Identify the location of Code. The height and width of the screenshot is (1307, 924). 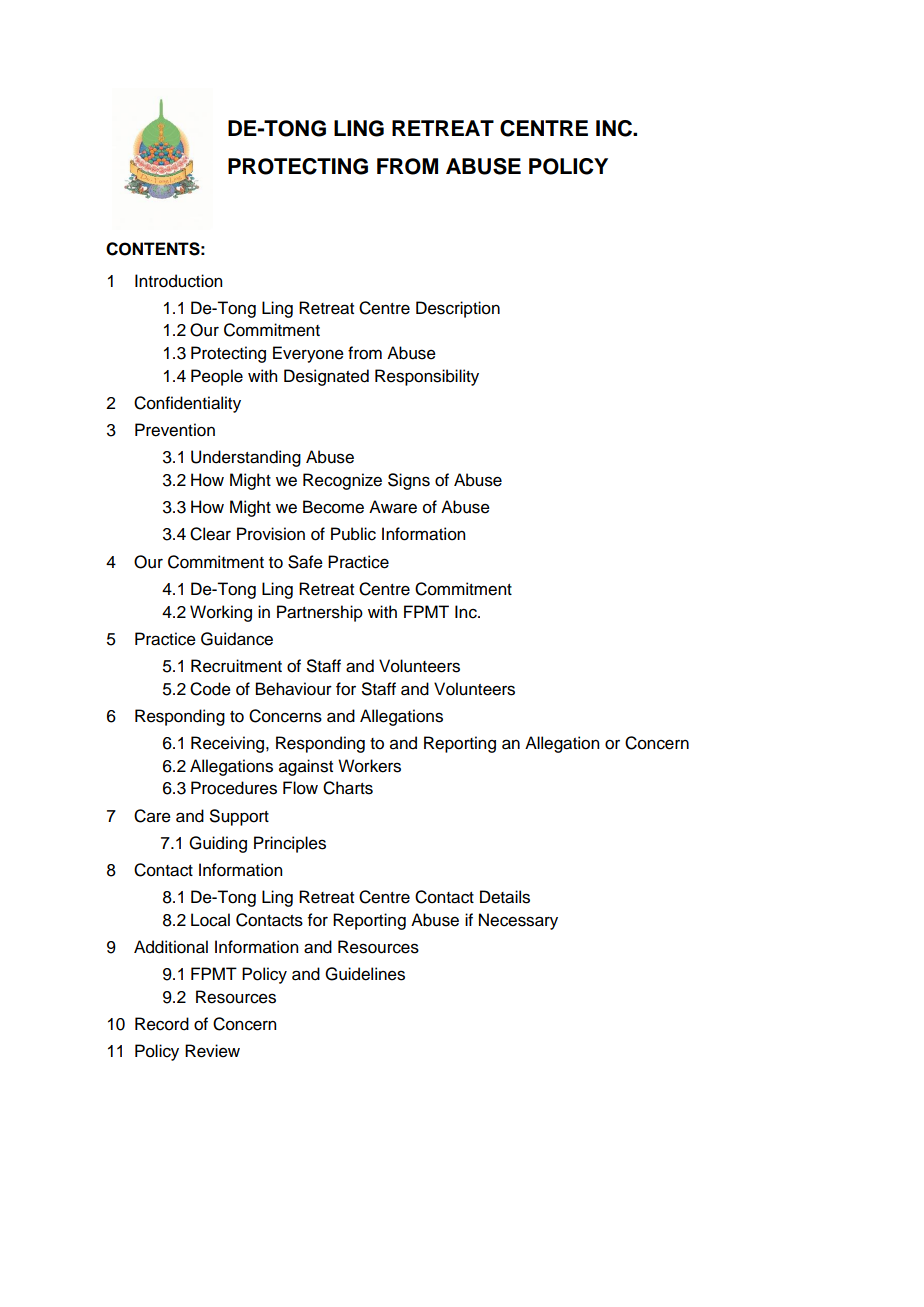
(210, 689).
